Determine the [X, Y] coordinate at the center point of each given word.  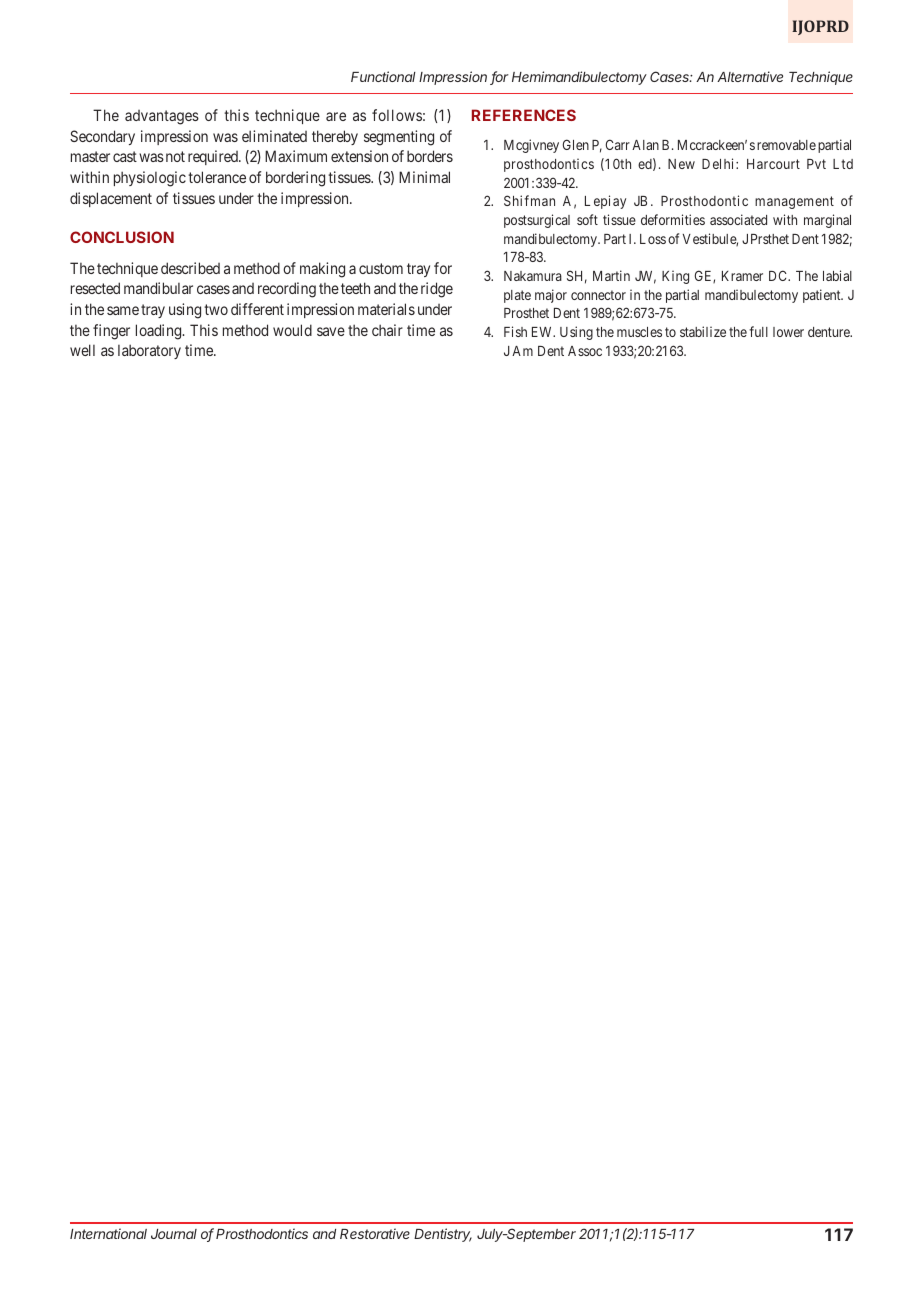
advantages [162, 117]
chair [387, 330]
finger [111, 332]
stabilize [703, 331]
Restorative [375, 1233]
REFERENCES [524, 115]
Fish [515, 331]
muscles [639, 332]
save [331, 331]
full [758, 331]
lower [788, 332]
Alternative [750, 76]
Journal [174, 1234]
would [292, 330]
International [108, 1233]
